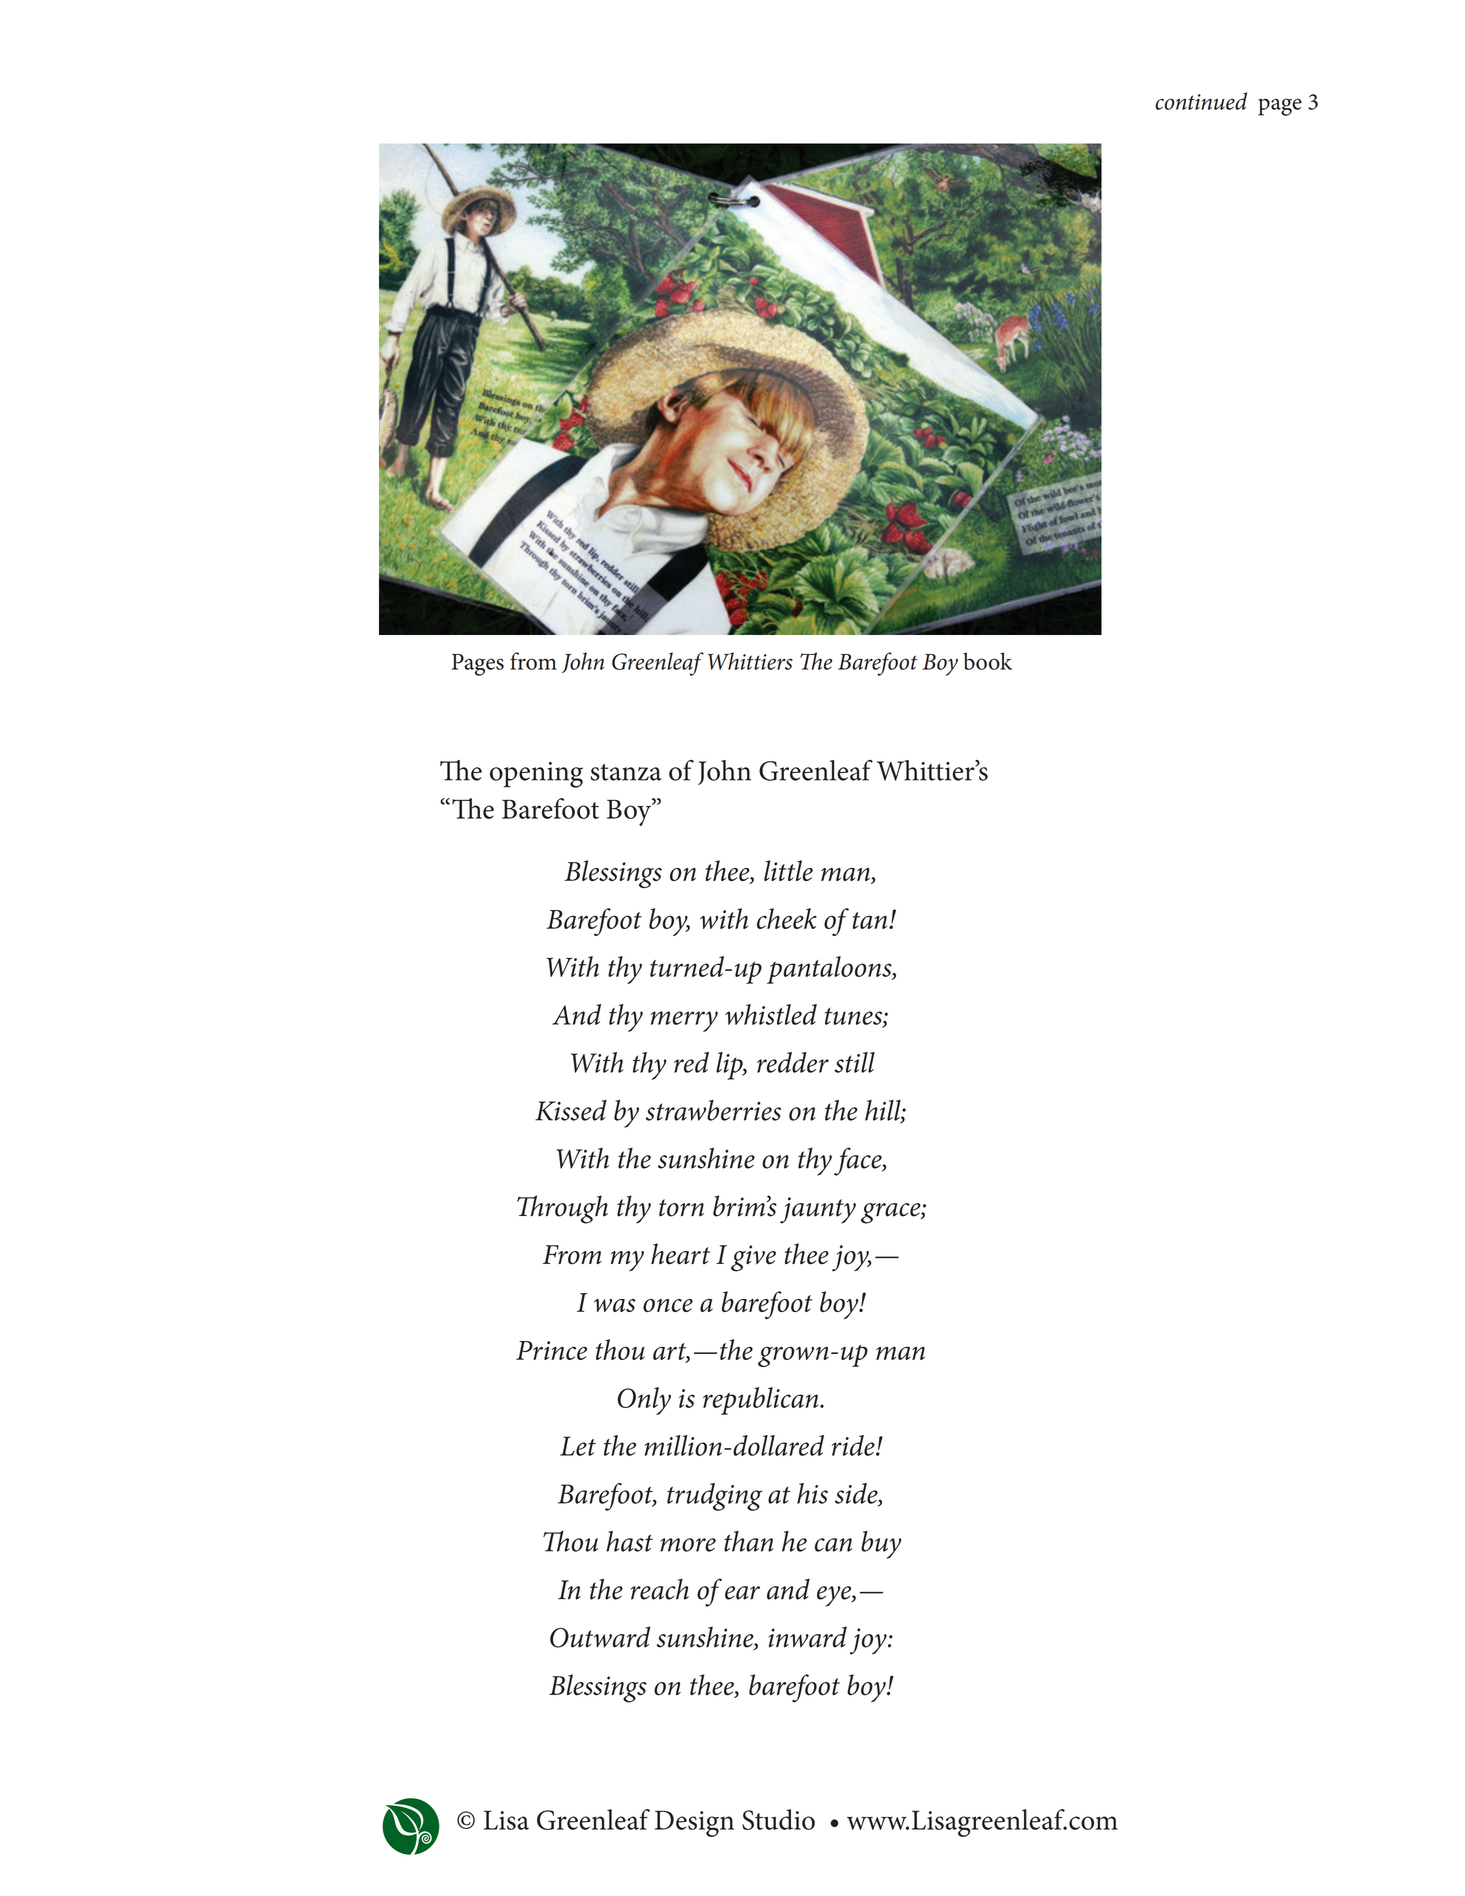 The width and height of the screenshot is (1465, 1896). Describe the element at coordinates (778, 1819) in the screenshot. I see `Studio` at that location.
